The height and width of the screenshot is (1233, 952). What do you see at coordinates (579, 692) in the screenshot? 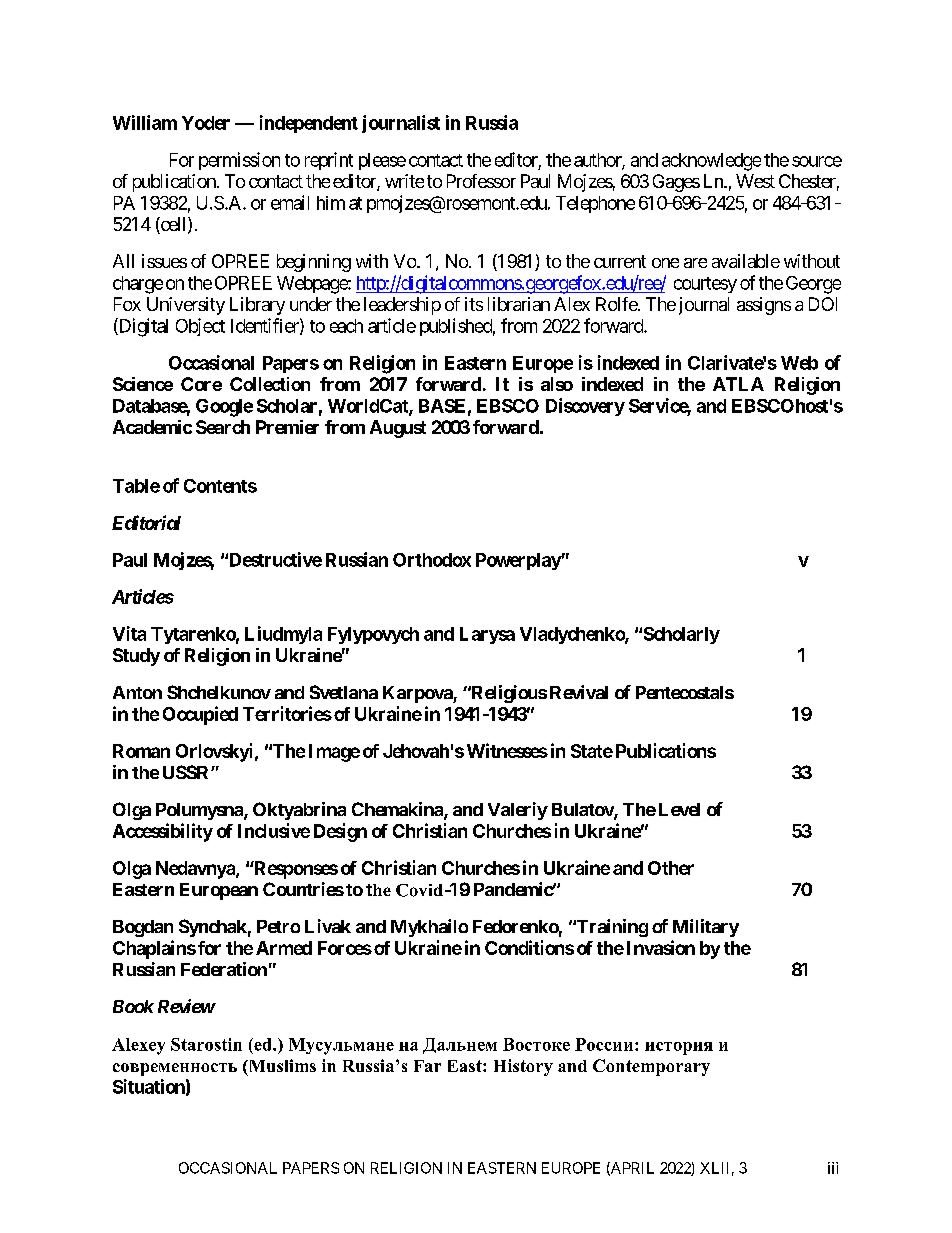
I see `Revival` at bounding box center [579, 692].
